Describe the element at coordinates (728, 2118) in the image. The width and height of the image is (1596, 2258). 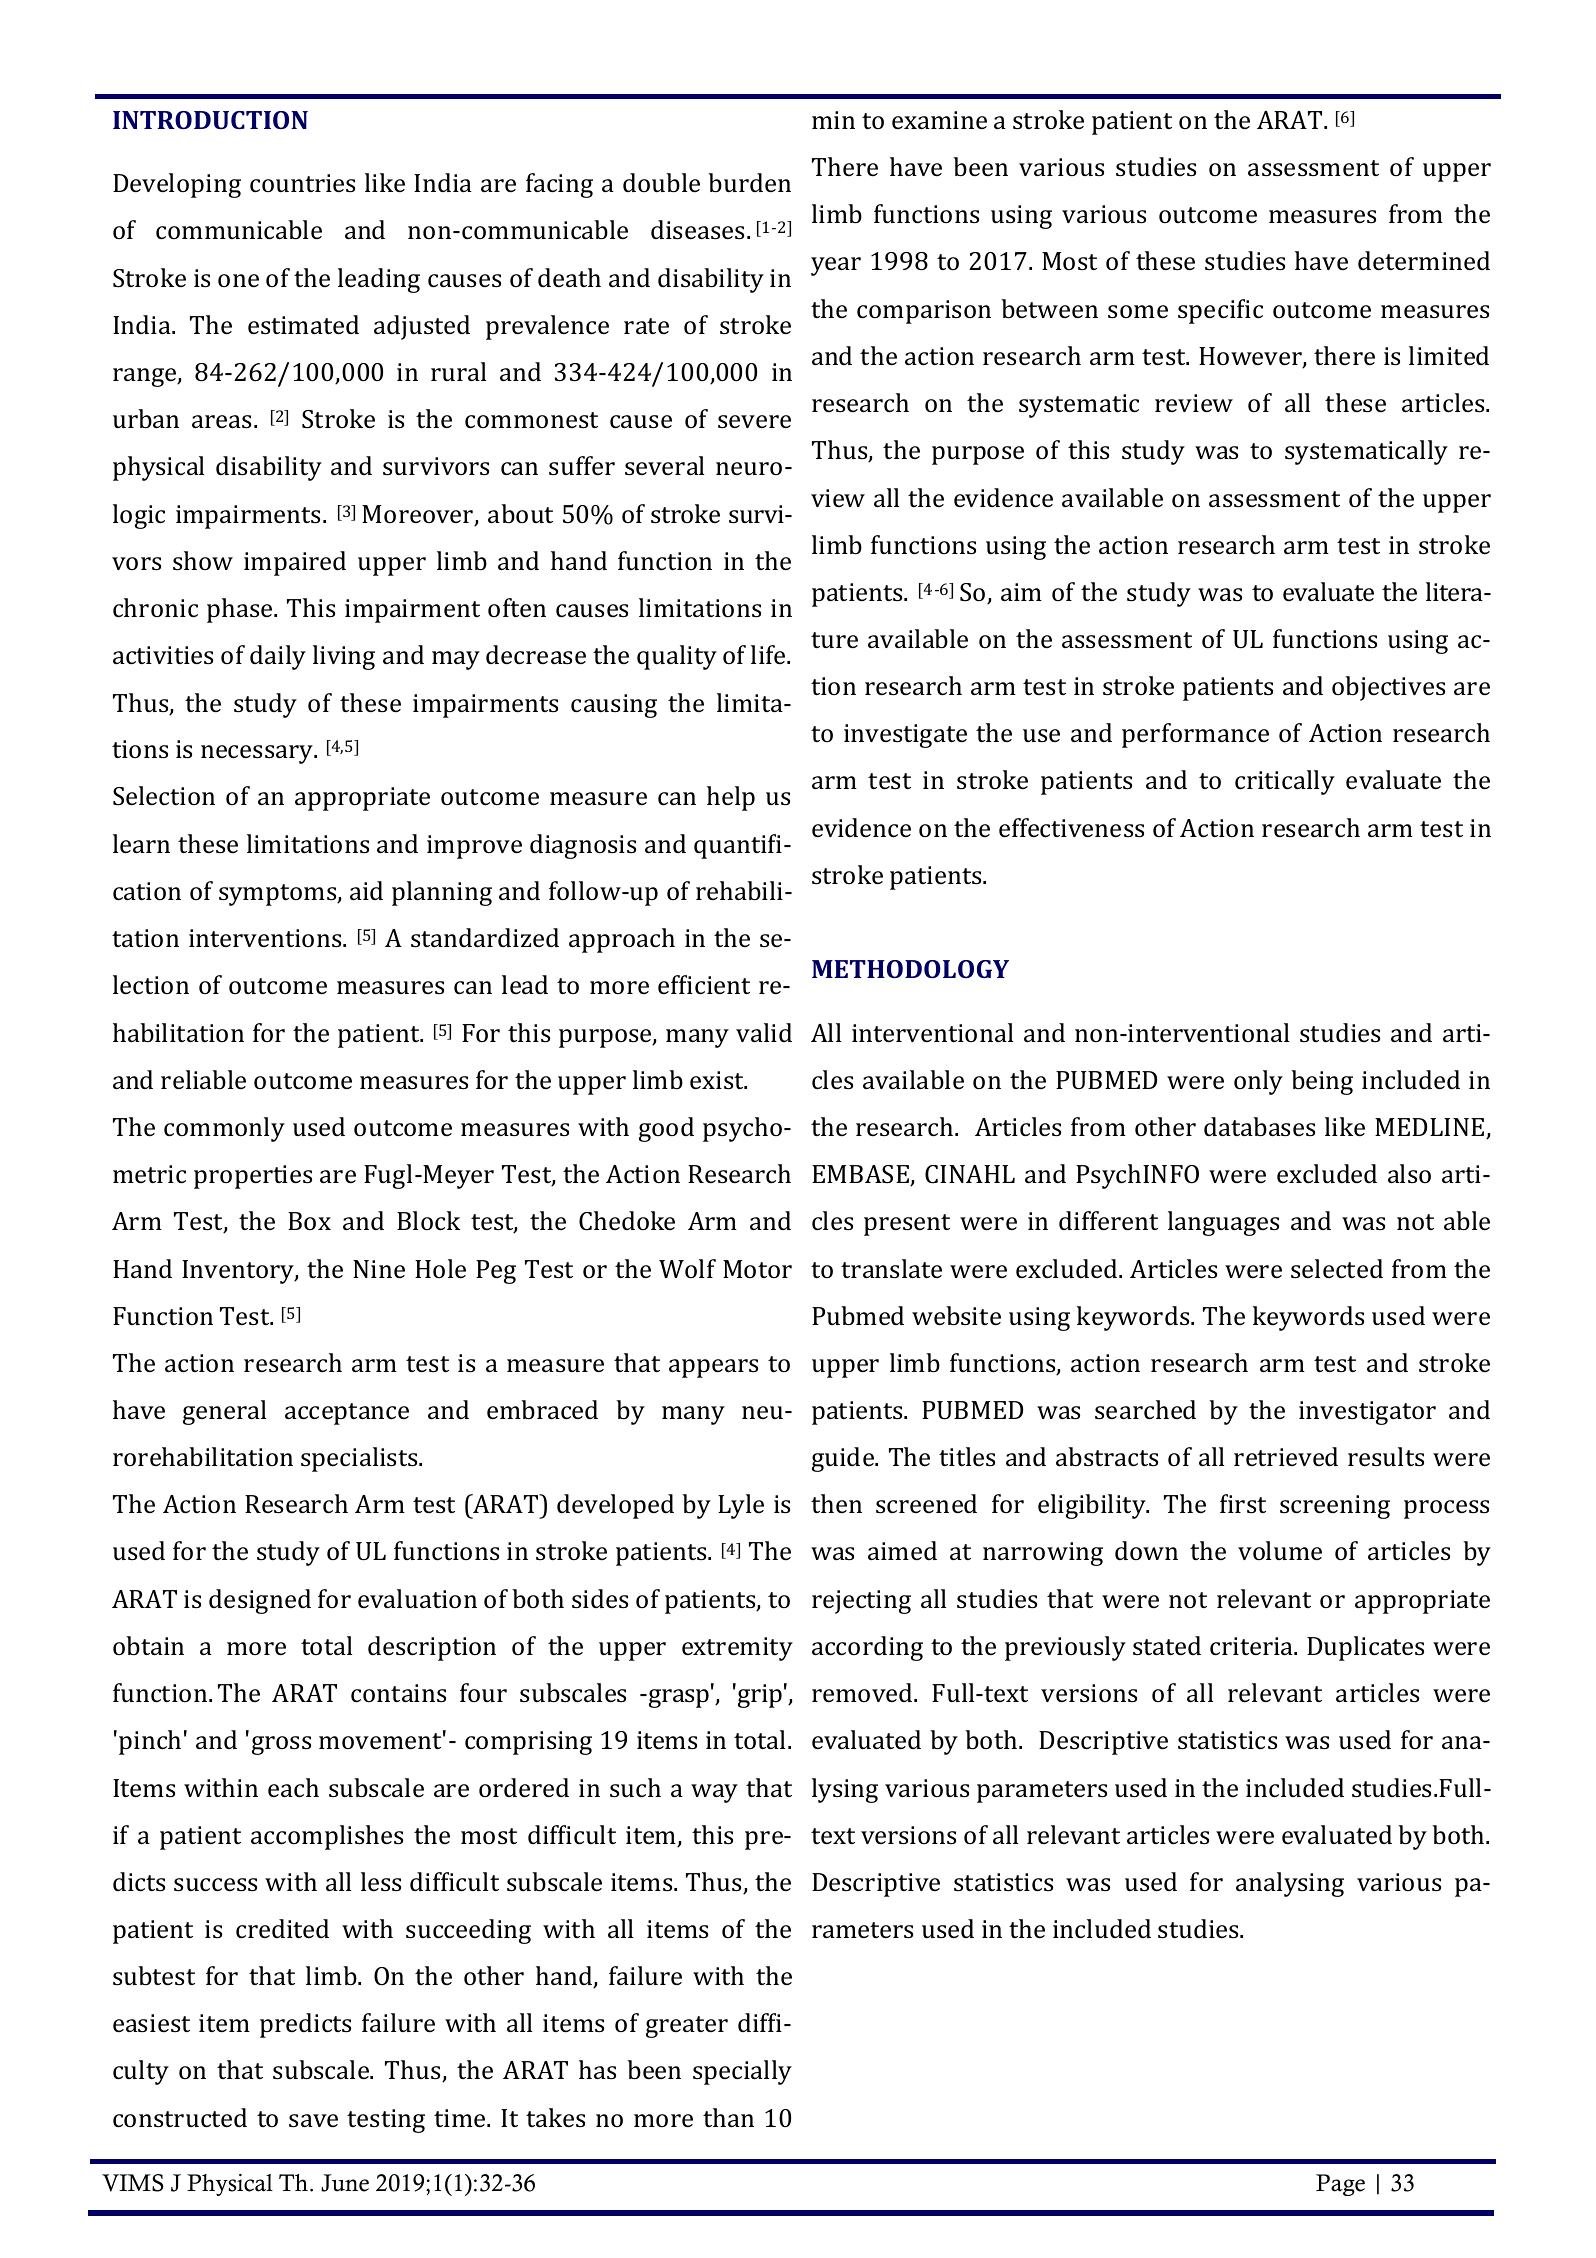
I see `than` at that location.
